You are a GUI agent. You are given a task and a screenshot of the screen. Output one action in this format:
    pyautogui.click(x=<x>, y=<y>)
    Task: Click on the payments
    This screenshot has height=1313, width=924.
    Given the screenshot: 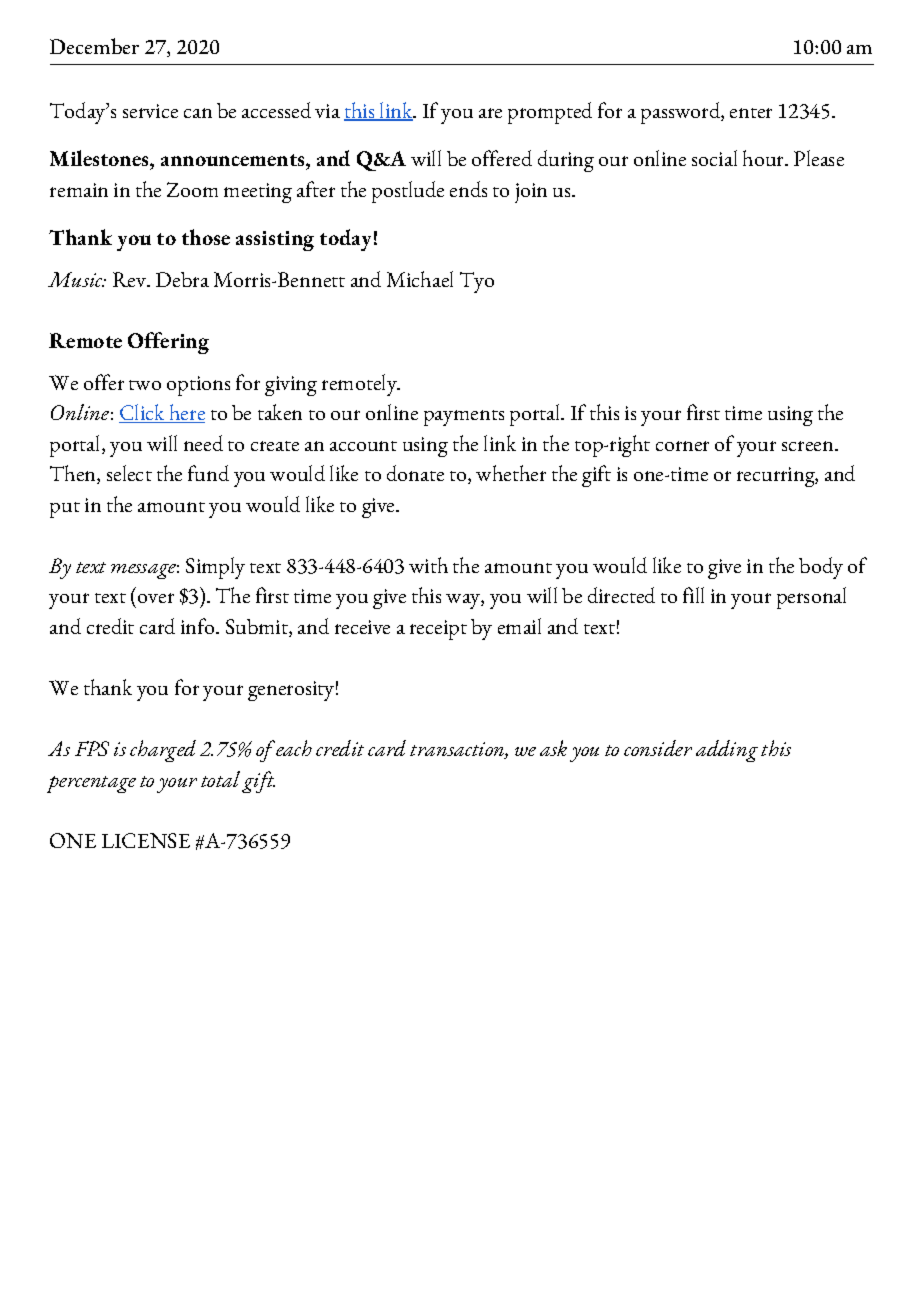 What is the action you would take?
    pyautogui.click(x=464, y=418)
